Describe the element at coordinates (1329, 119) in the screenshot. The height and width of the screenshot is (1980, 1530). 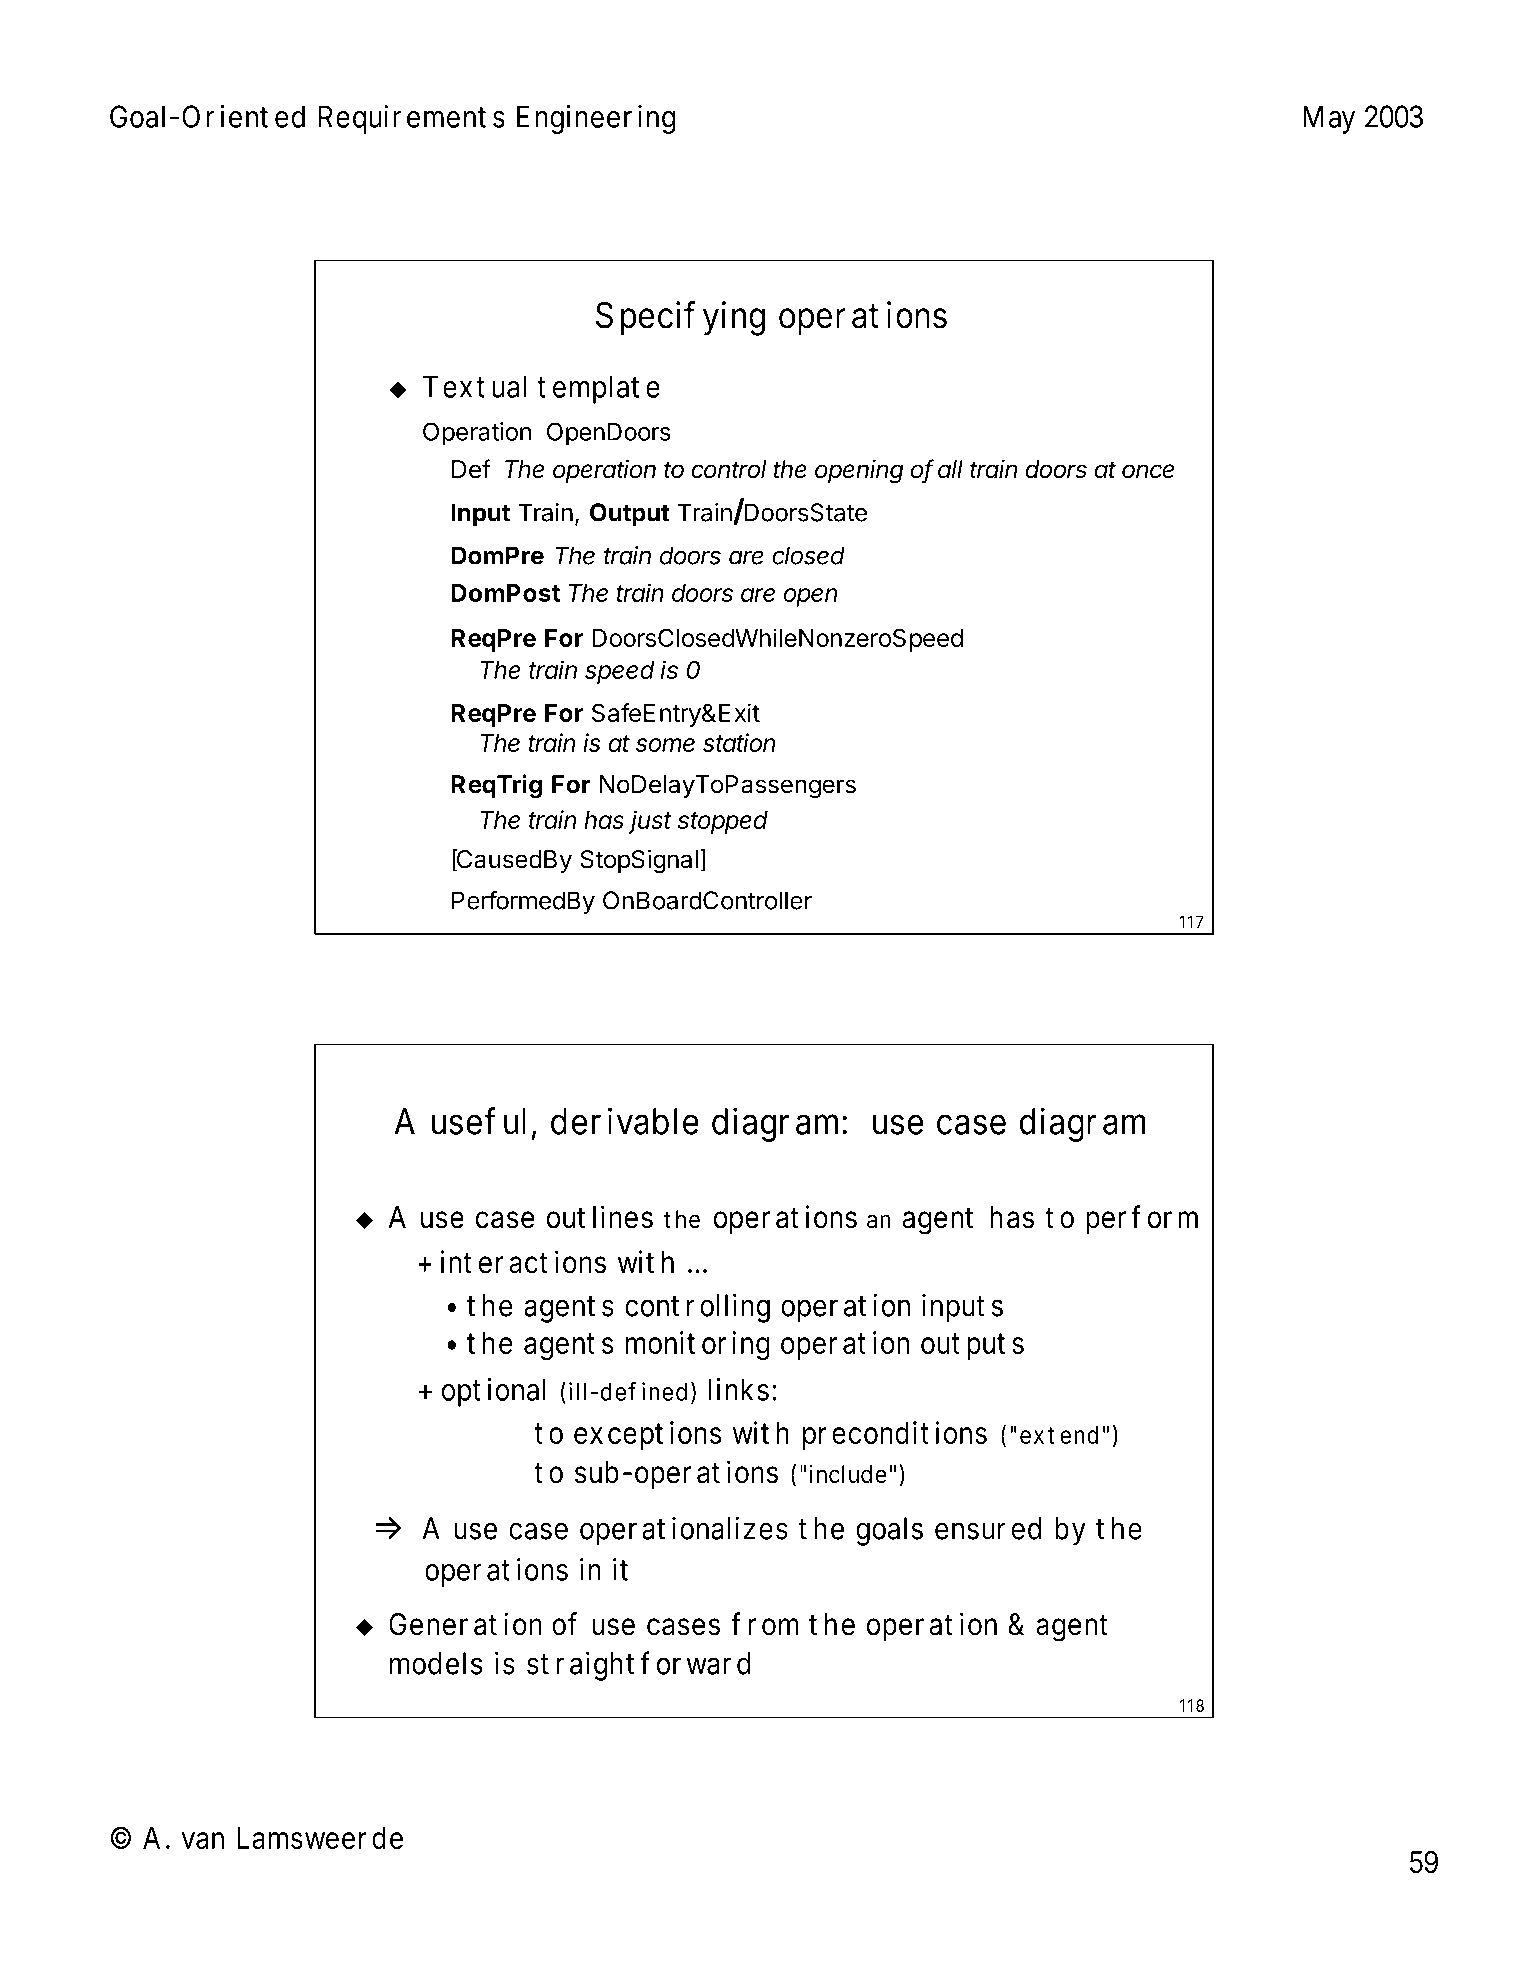
I see `May` at that location.
